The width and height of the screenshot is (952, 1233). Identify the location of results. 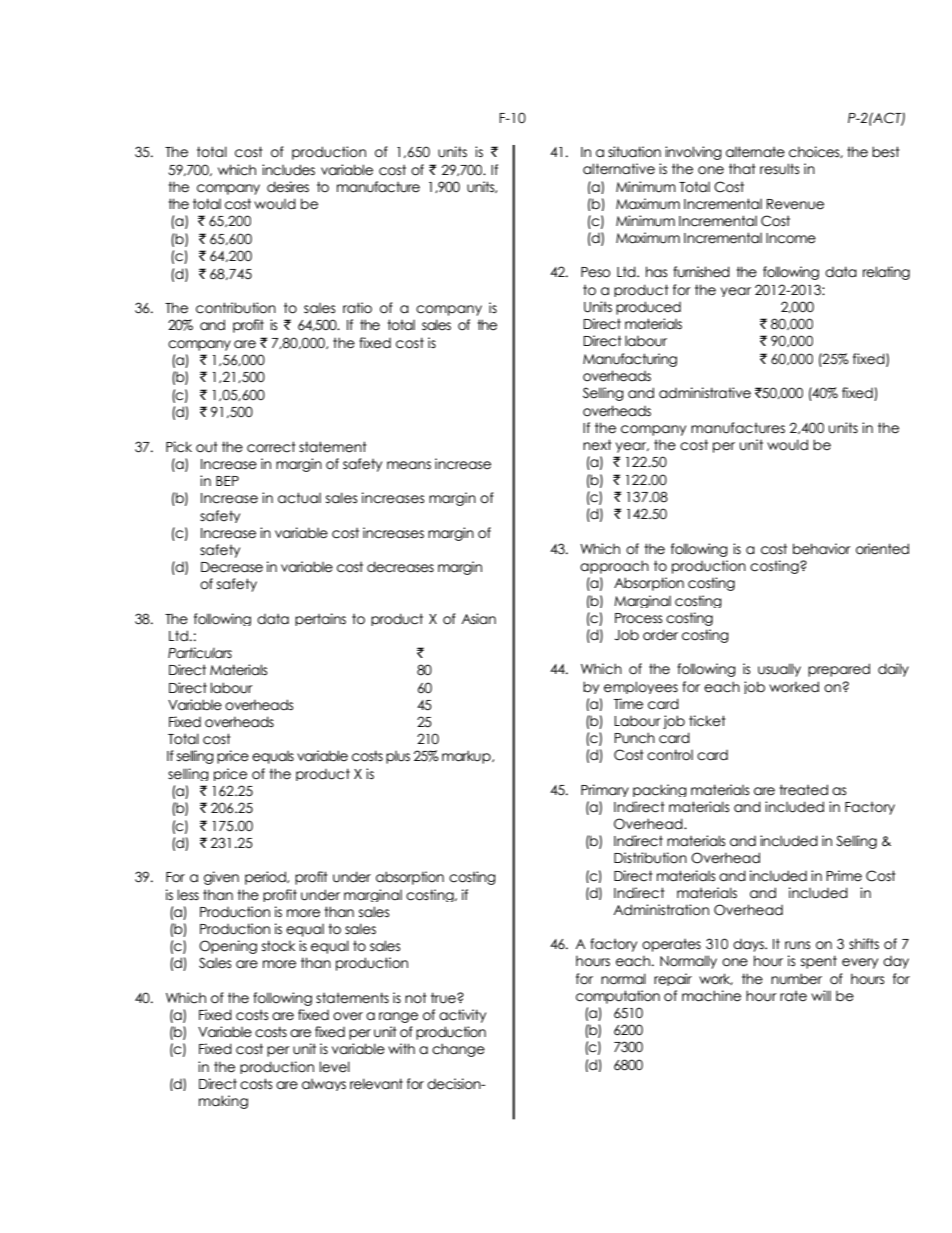
(780, 169).
